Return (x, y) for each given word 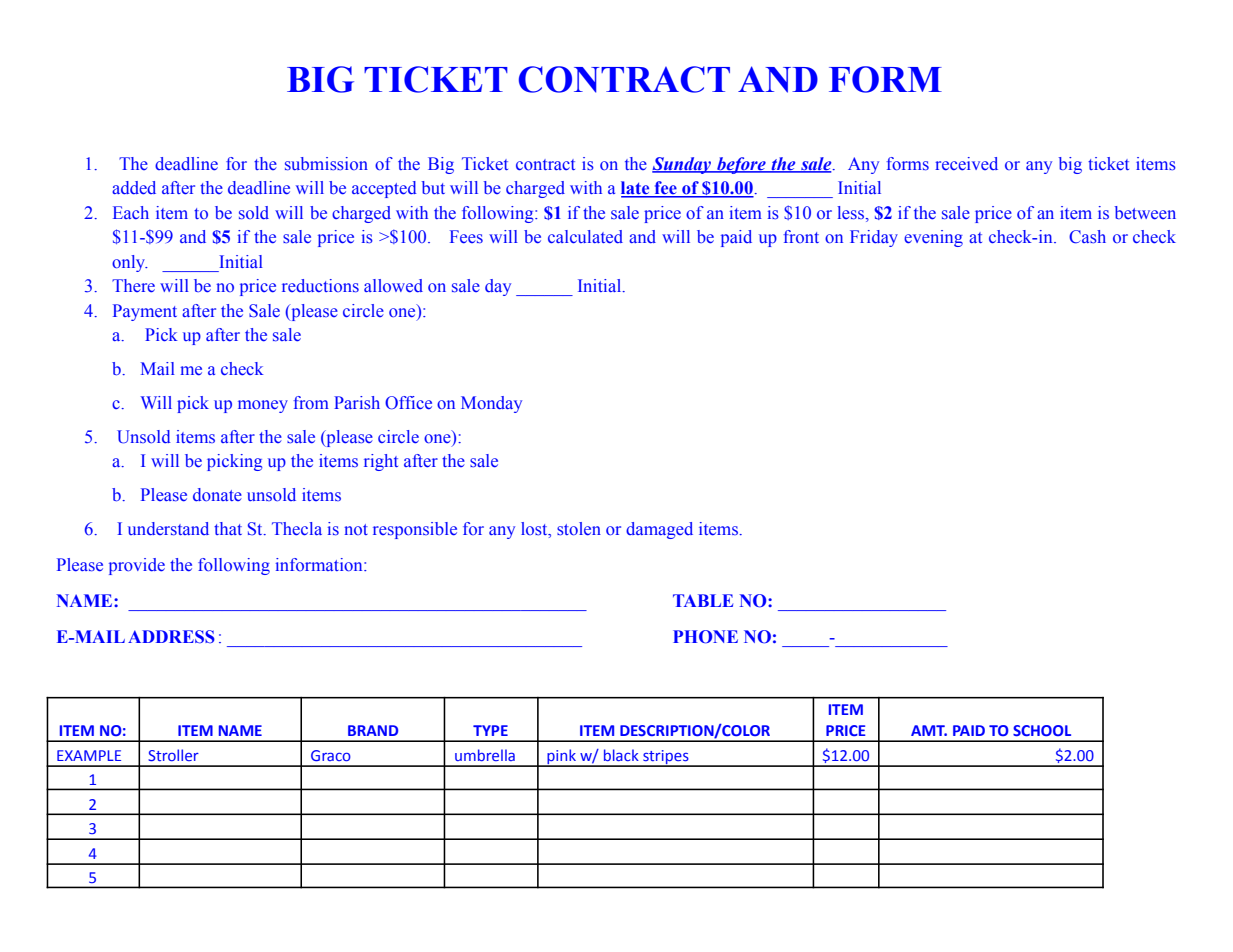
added (134, 188)
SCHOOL (1042, 730)
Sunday (683, 165)
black (621, 755)
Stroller (173, 755)
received (966, 164)
